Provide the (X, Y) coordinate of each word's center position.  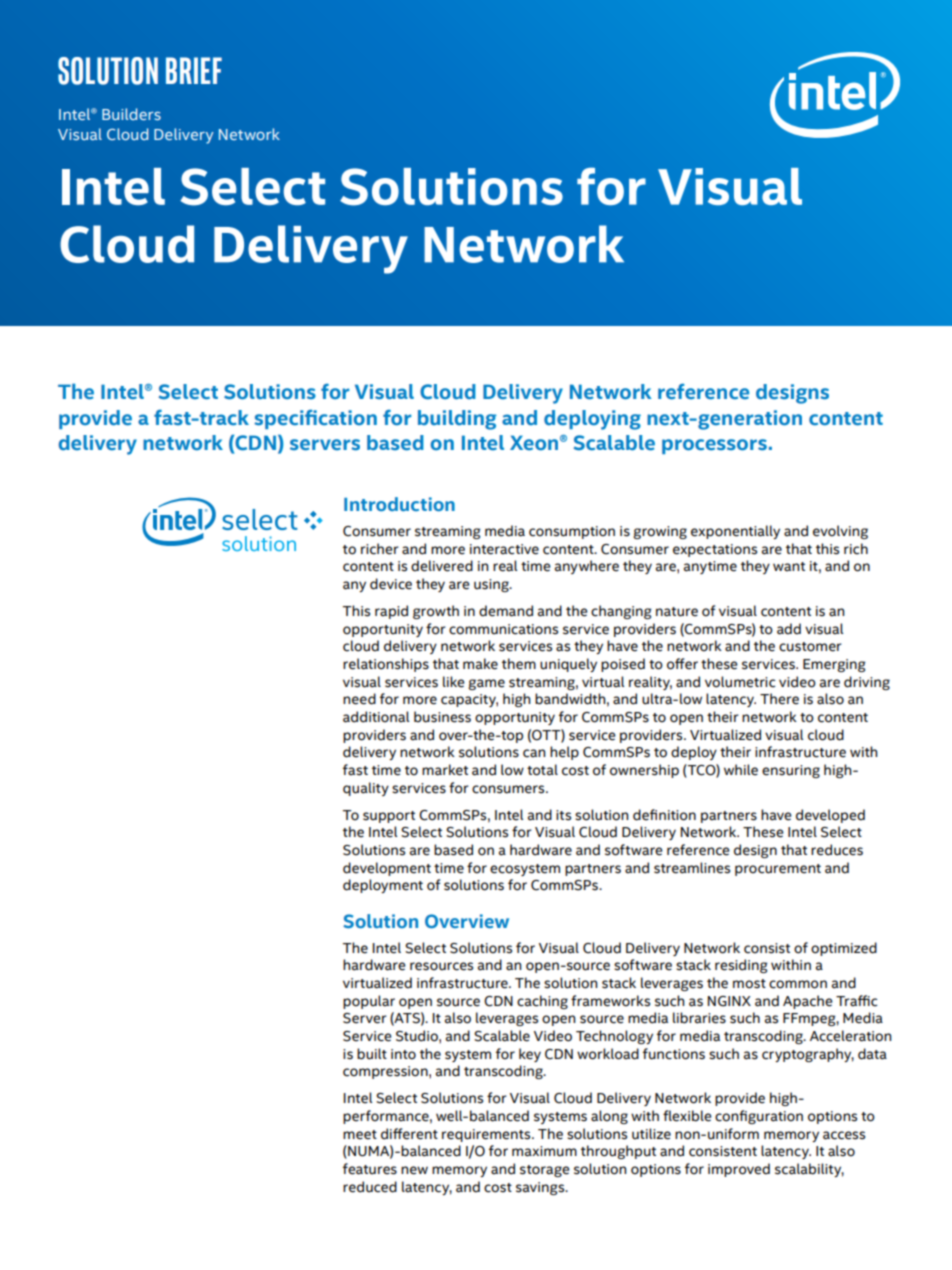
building (457, 420)
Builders (131, 114)
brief (194, 70)
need (359, 699)
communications (503, 629)
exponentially (735, 532)
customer (810, 647)
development (387, 869)
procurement (778, 870)
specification (315, 419)
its (563, 815)
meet (360, 1135)
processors (714, 446)
